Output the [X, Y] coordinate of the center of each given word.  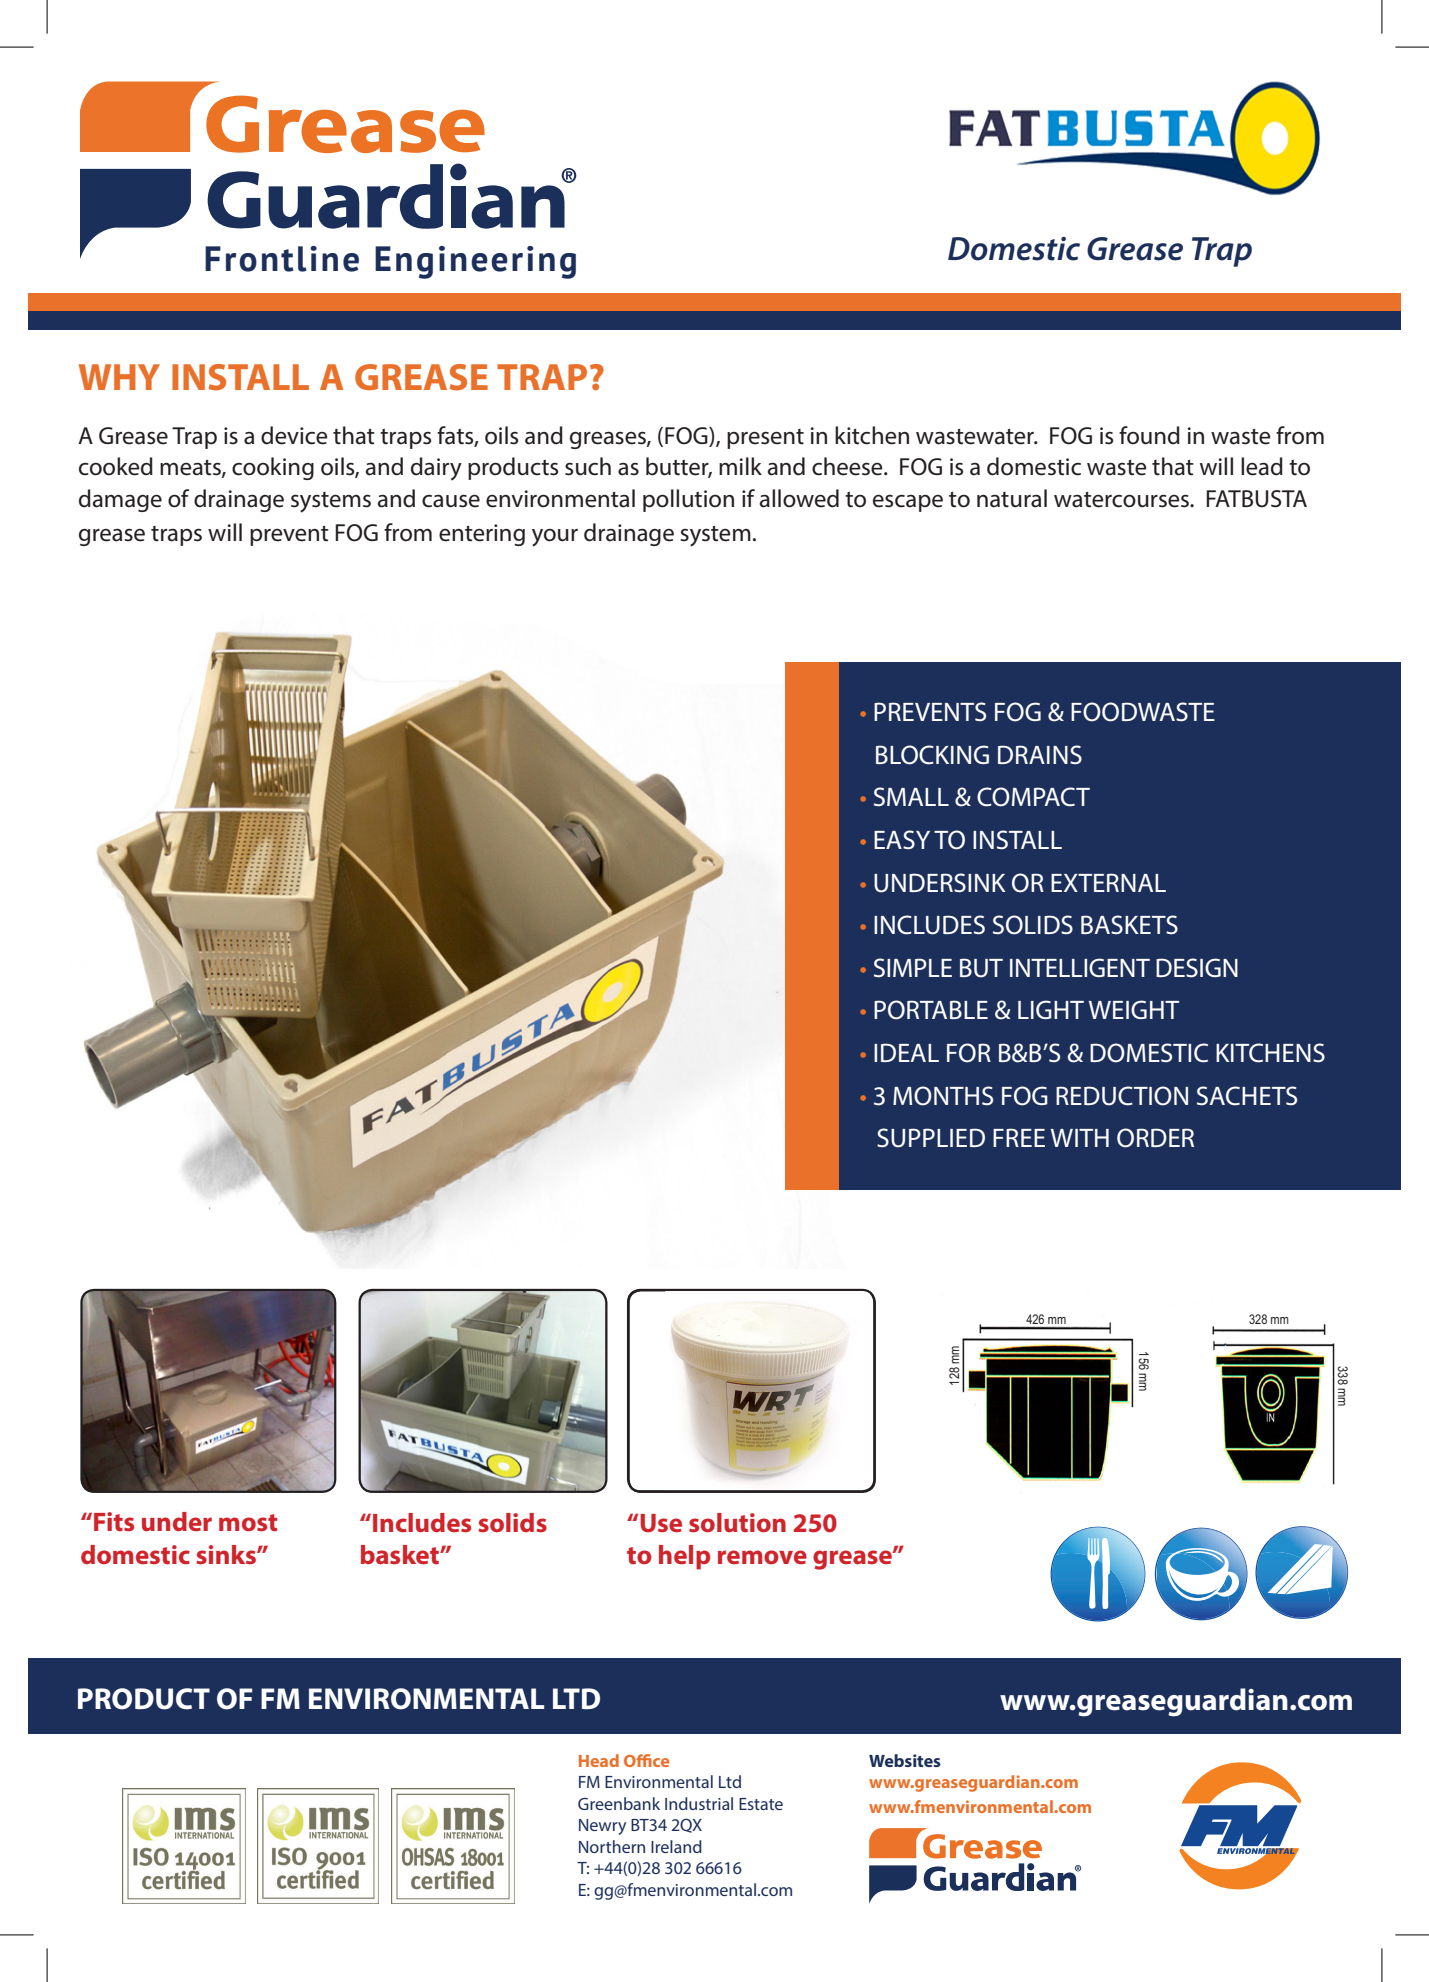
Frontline [282, 259]
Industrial [699, 1803]
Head [599, 1760]
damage [120, 500]
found [1149, 435]
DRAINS [1040, 755]
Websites [905, 1760]
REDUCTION [1122, 1096]
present [765, 439]
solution [737, 1522]
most [248, 1522]
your [555, 538]
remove [762, 1557]
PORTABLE [931, 1010]
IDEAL [906, 1052]
